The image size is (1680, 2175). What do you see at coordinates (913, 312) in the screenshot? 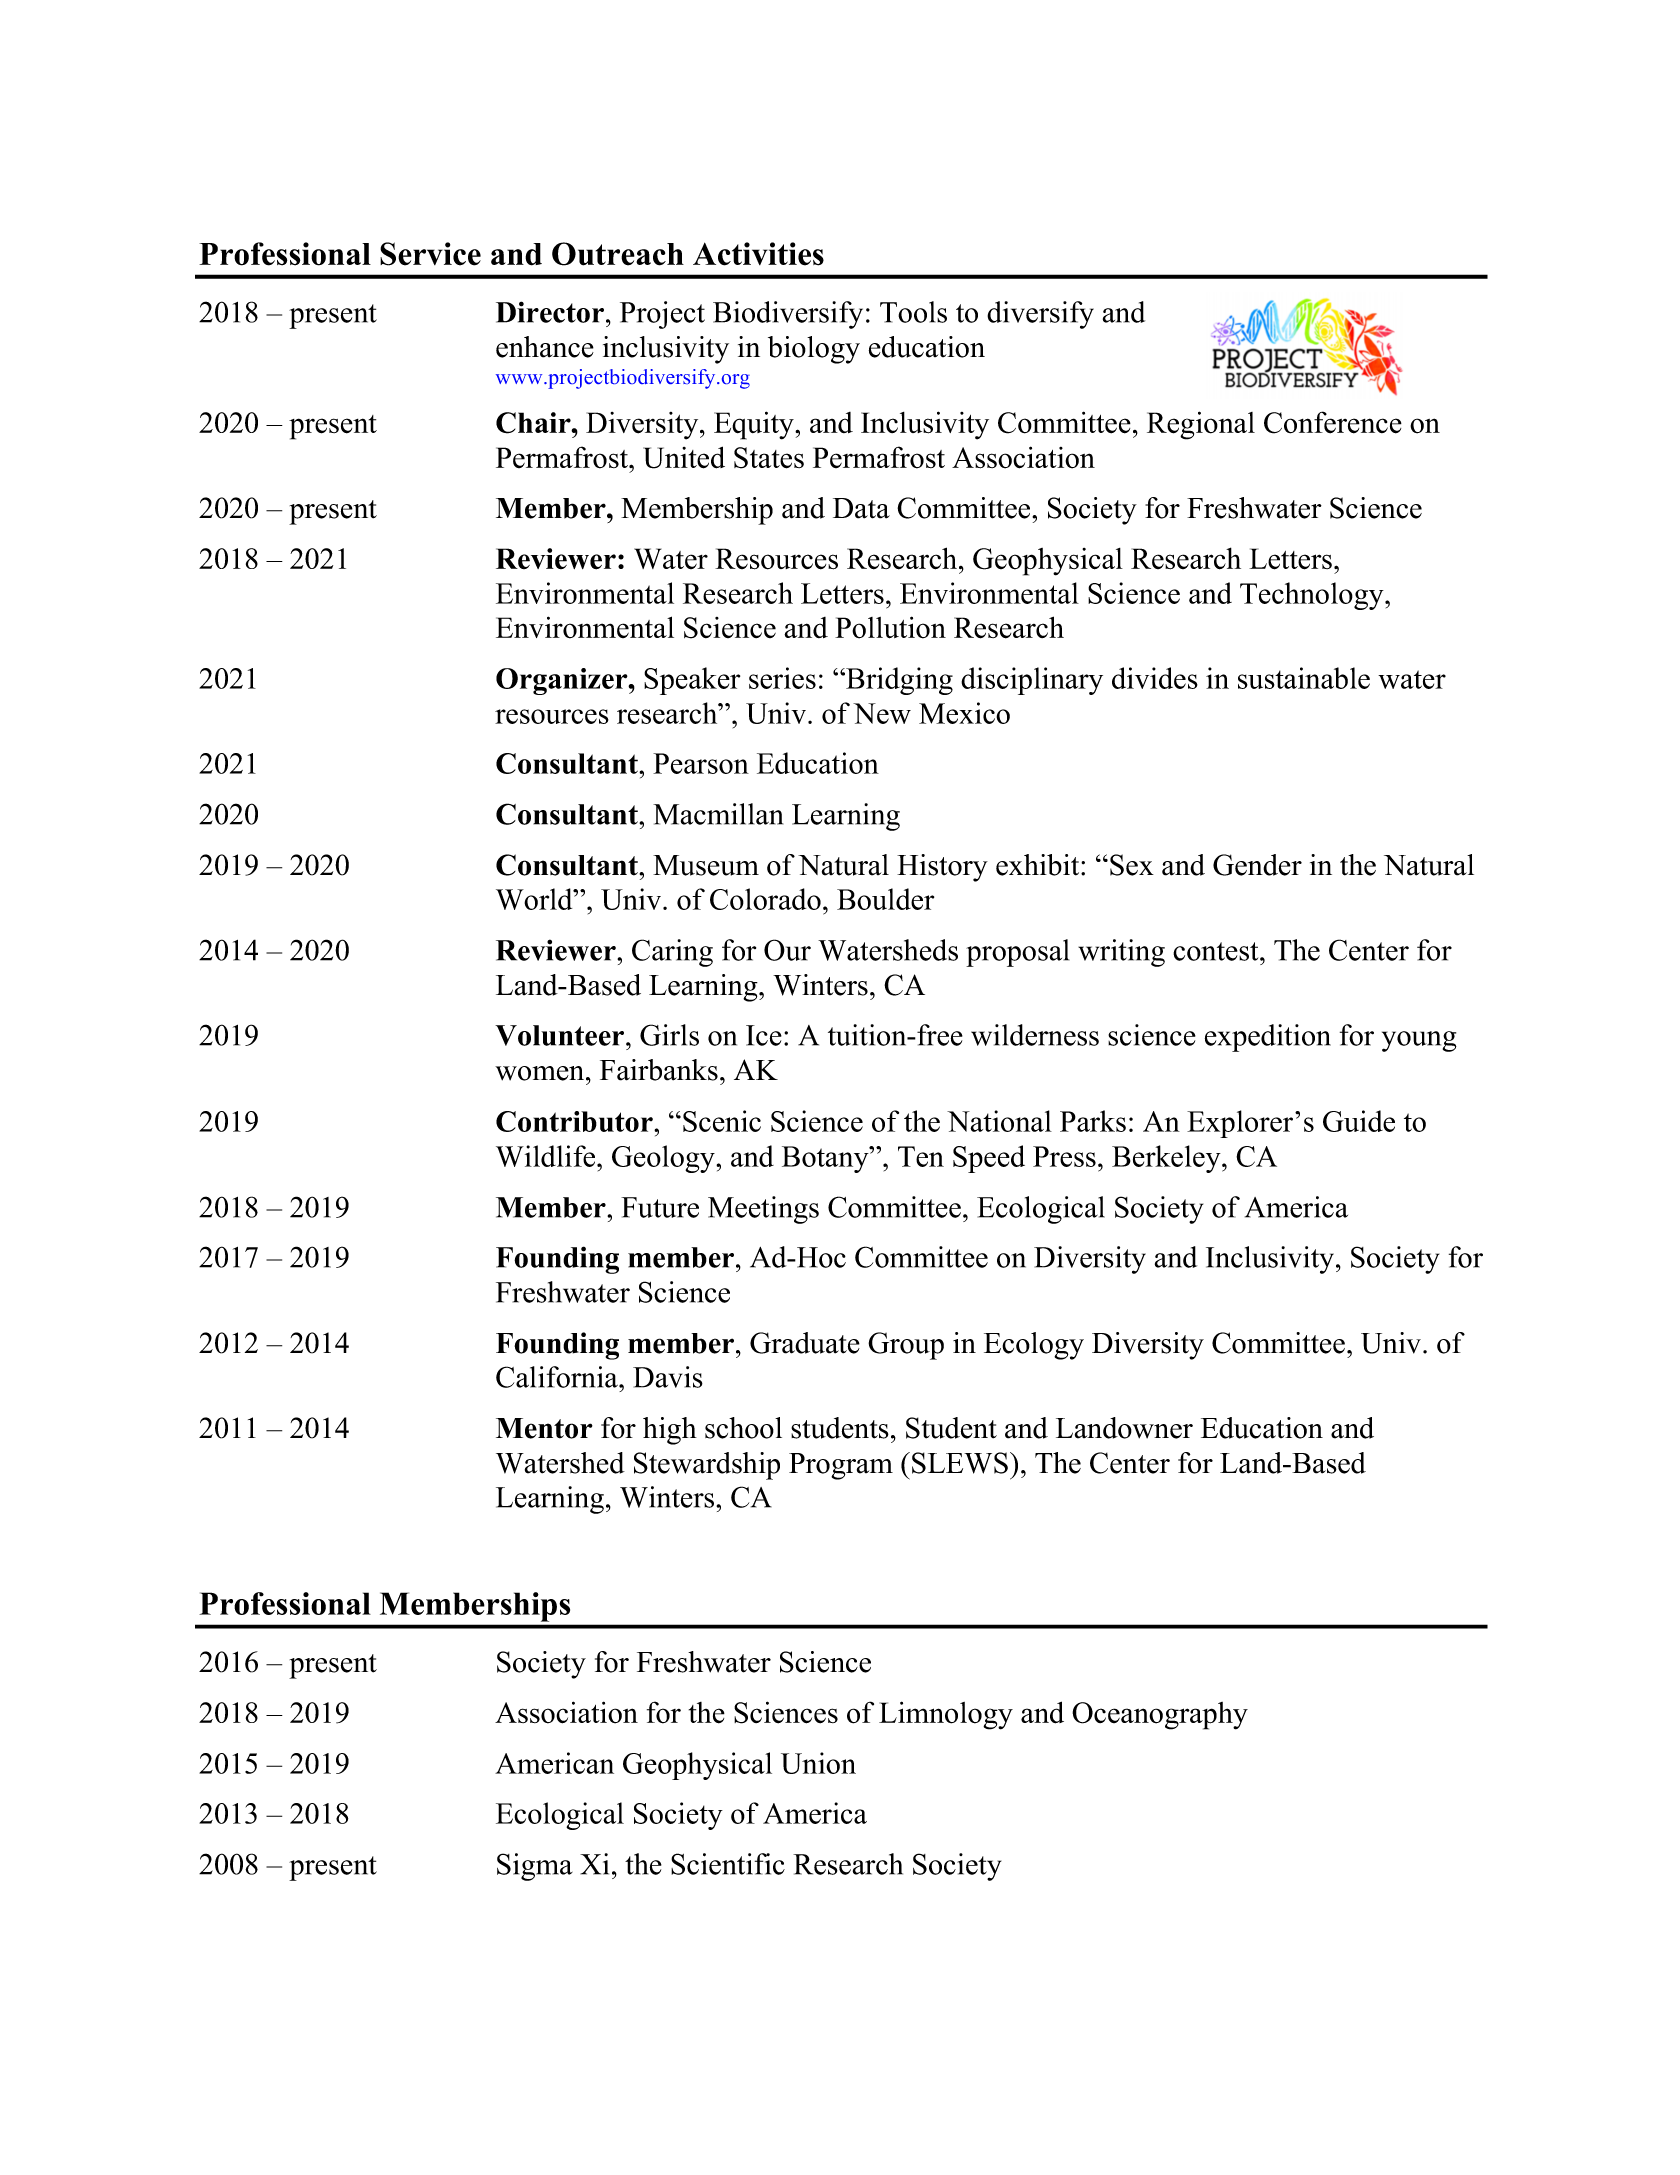
I see `Tools` at bounding box center [913, 312].
